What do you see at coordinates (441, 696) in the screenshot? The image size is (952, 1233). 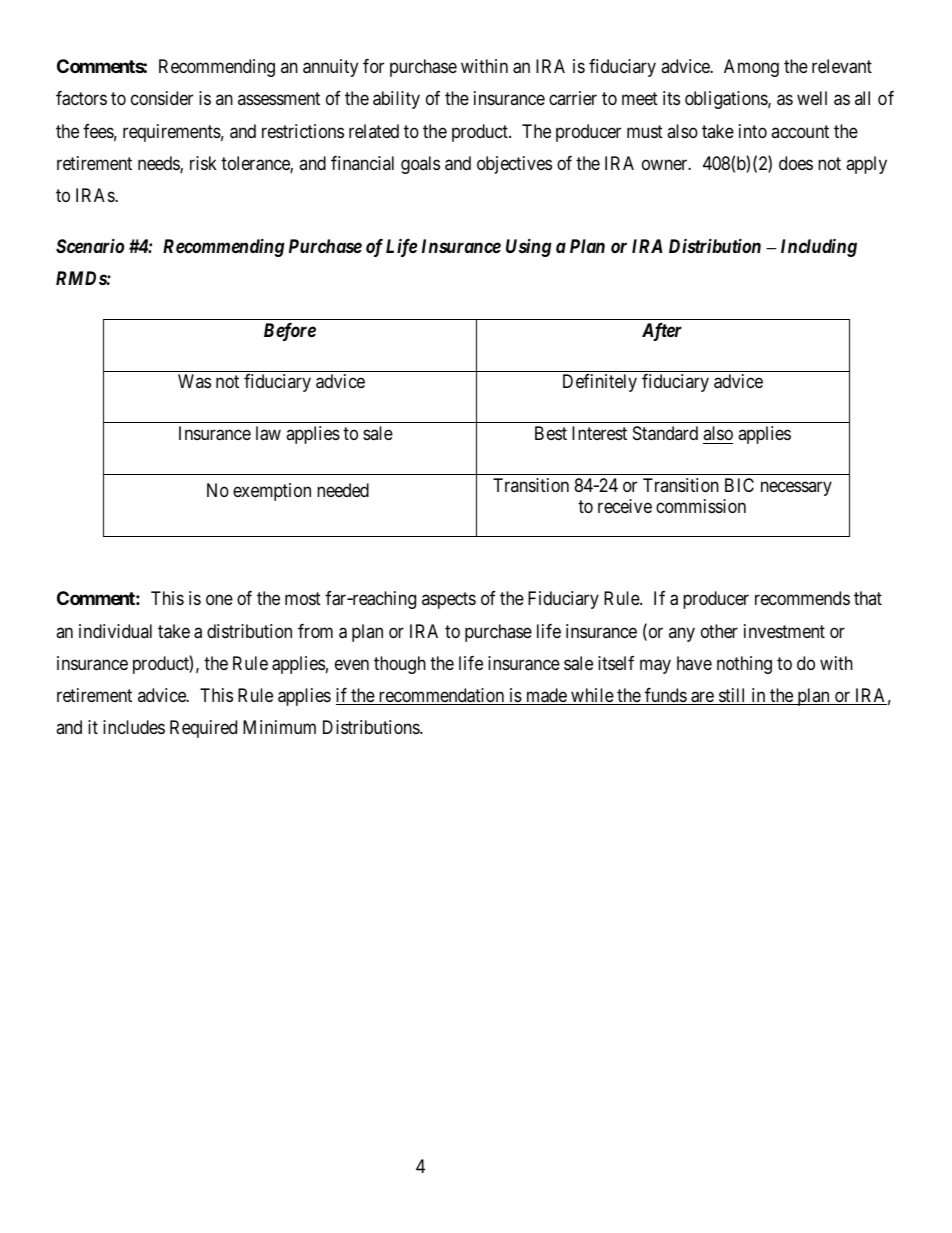 I see `recommendation` at bounding box center [441, 696].
